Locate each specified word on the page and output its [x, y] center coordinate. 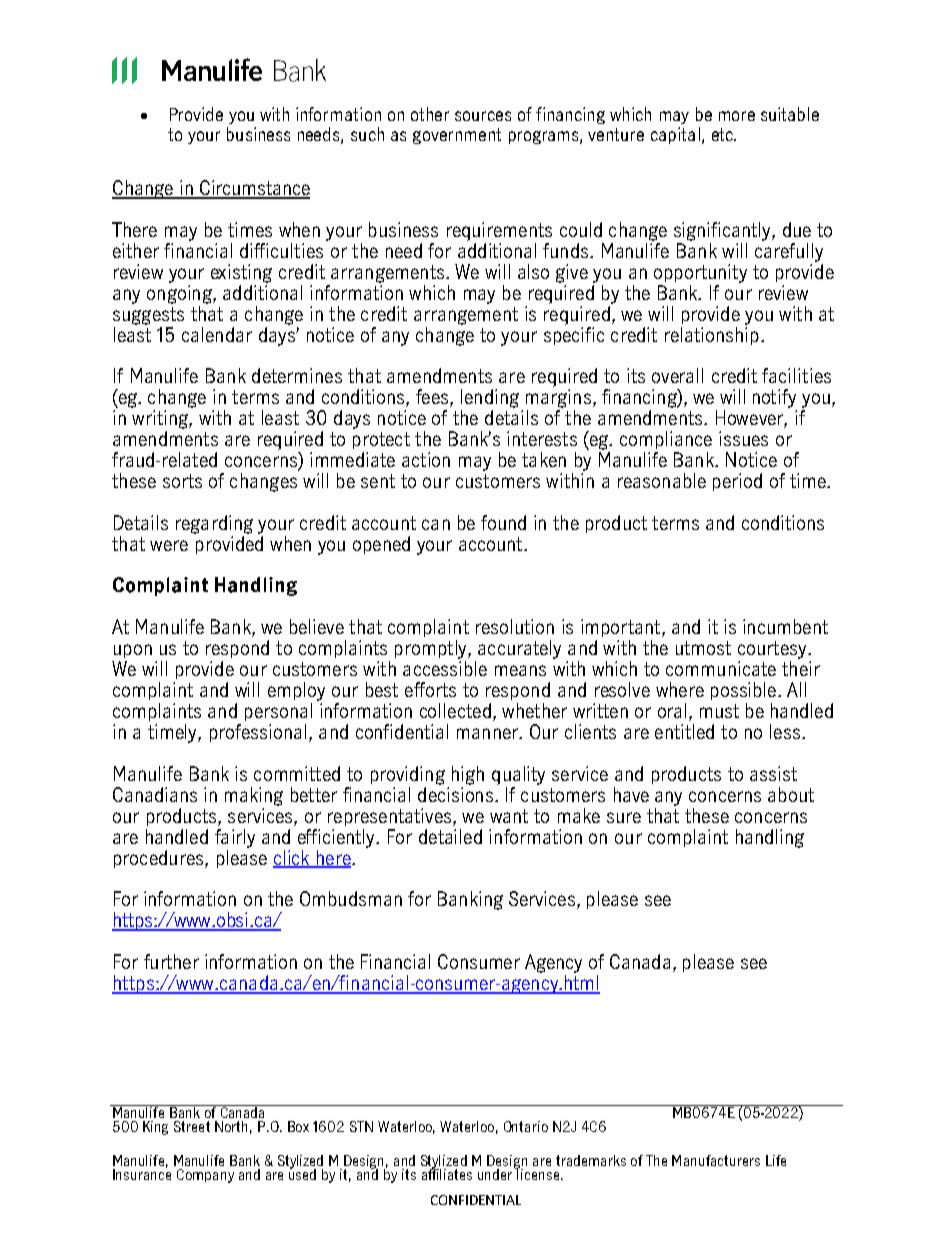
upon [133, 651]
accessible [445, 667]
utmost [703, 648]
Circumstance [254, 189]
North [231, 1126]
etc [723, 134]
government [457, 136]
